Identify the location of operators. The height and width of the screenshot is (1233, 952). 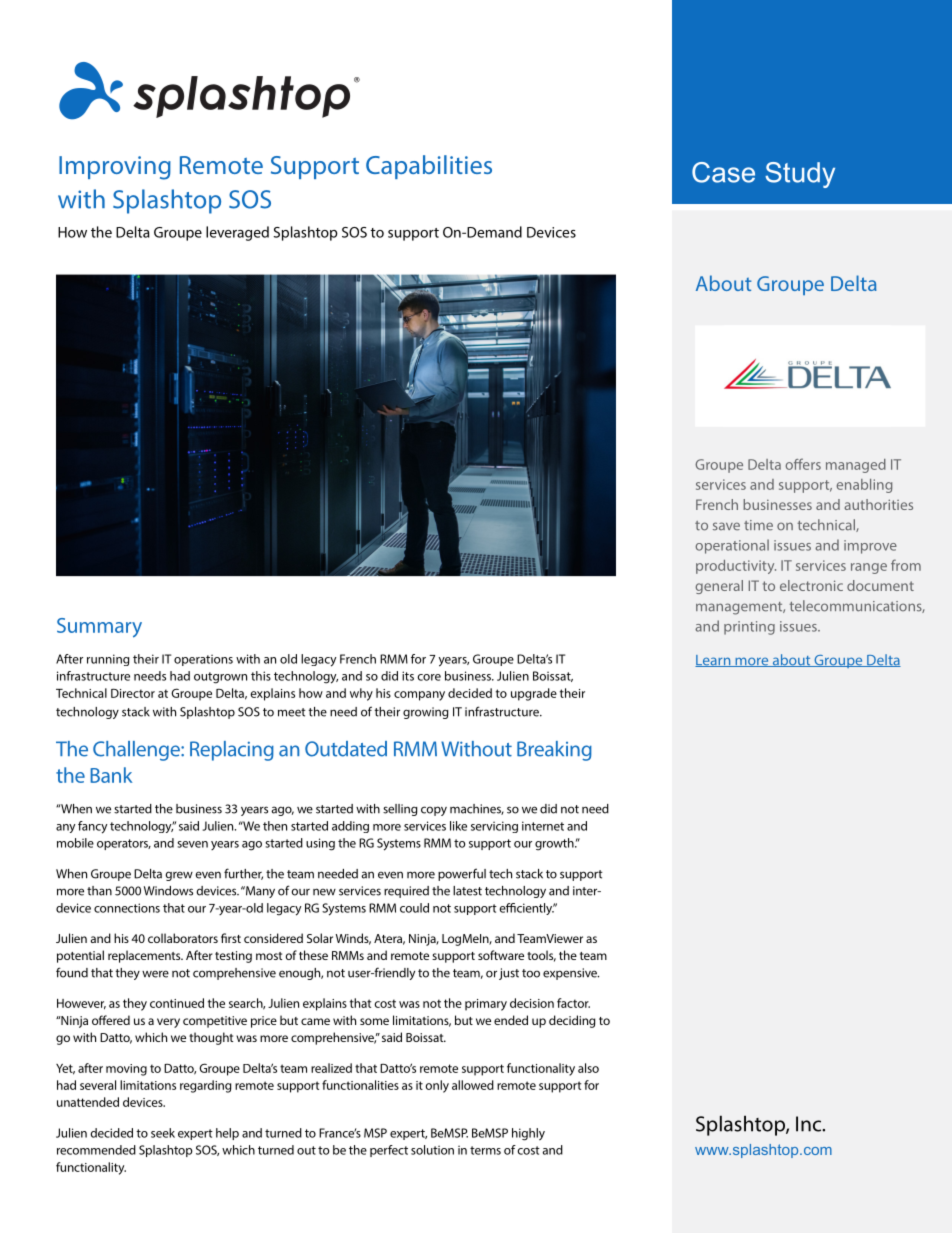
(124, 844).
